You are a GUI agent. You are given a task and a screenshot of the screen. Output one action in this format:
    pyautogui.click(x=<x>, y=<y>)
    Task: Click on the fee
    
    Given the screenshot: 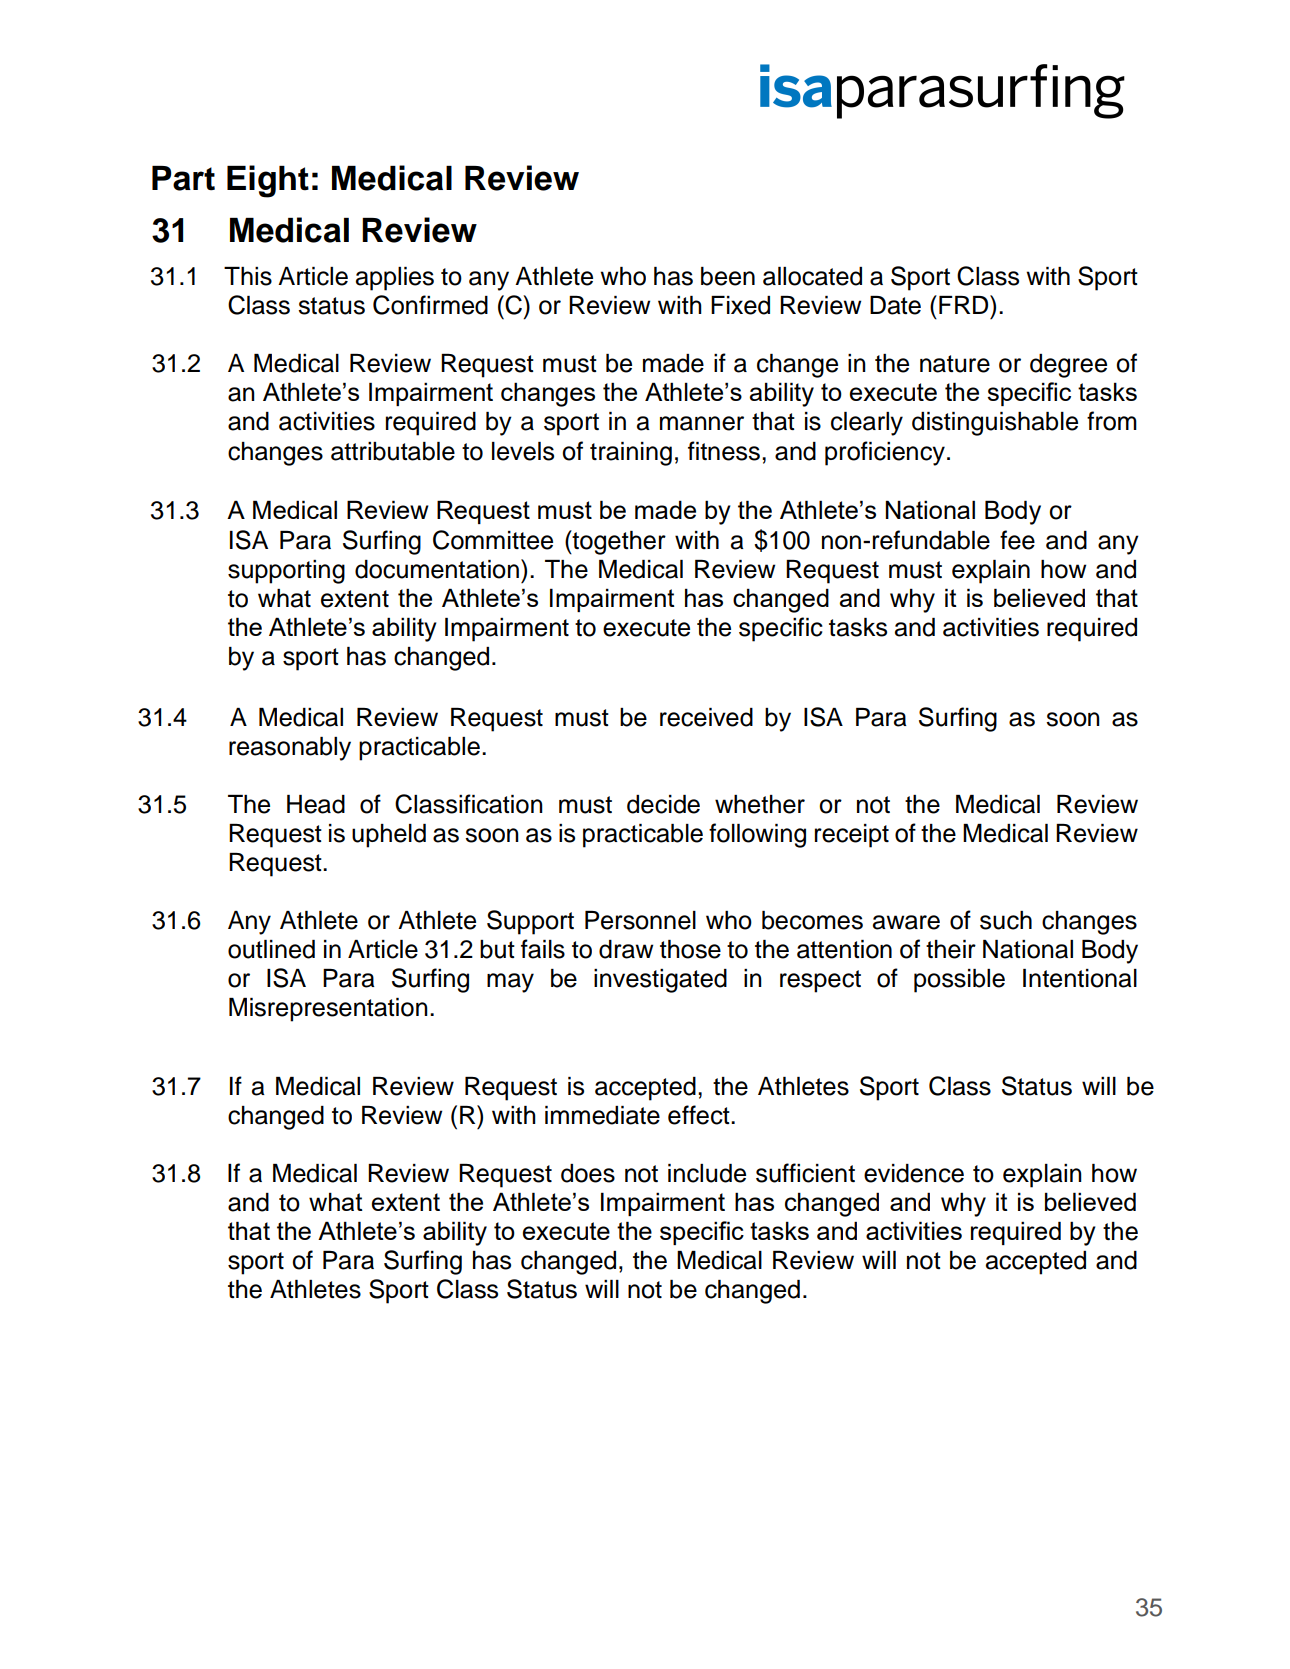 What is the action you would take?
    pyautogui.click(x=1017, y=540)
